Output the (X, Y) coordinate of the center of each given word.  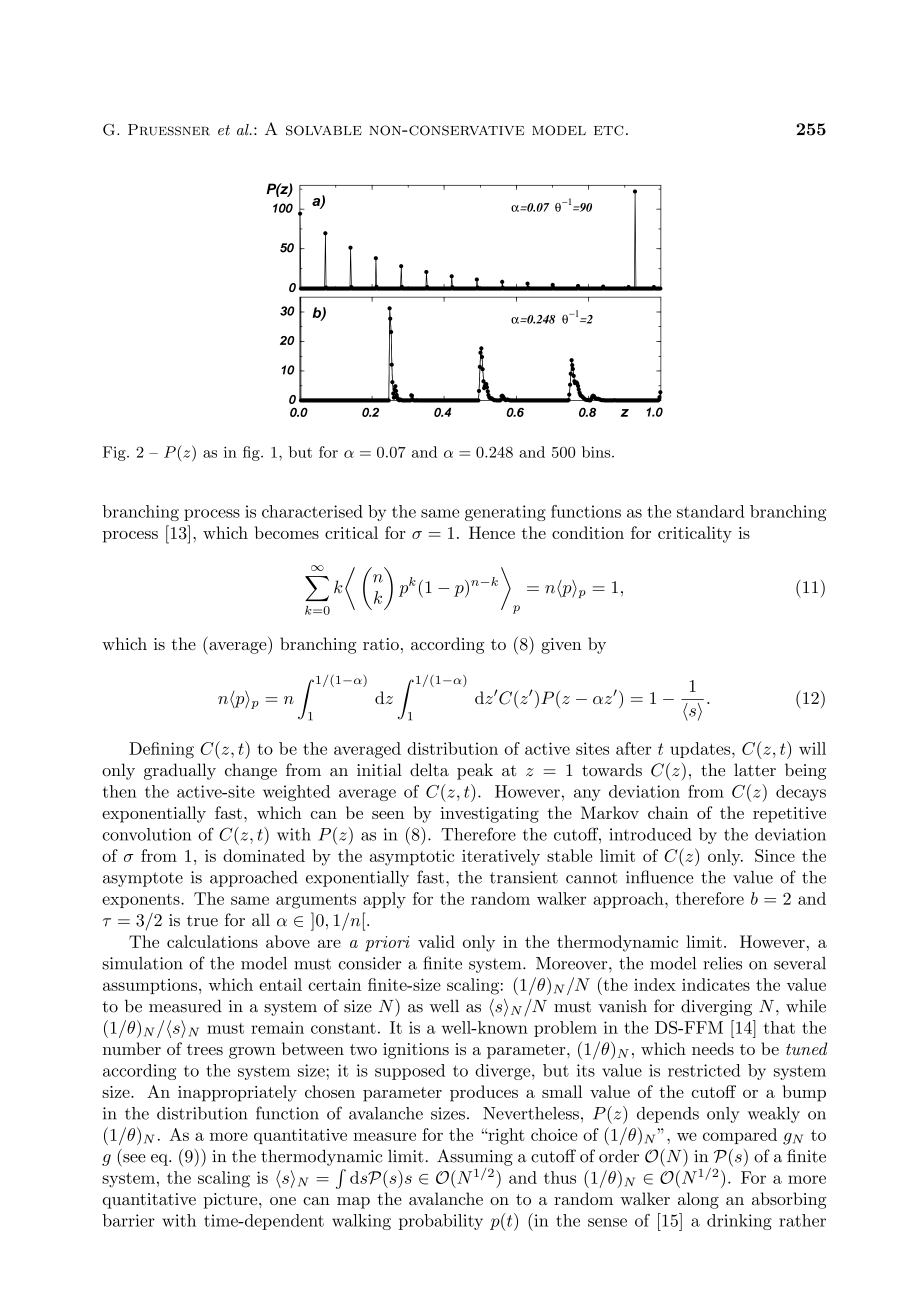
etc (608, 130)
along (698, 1200)
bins (597, 452)
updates (701, 750)
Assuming (475, 1157)
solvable (324, 130)
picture (231, 1201)
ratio (381, 644)
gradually (180, 771)
